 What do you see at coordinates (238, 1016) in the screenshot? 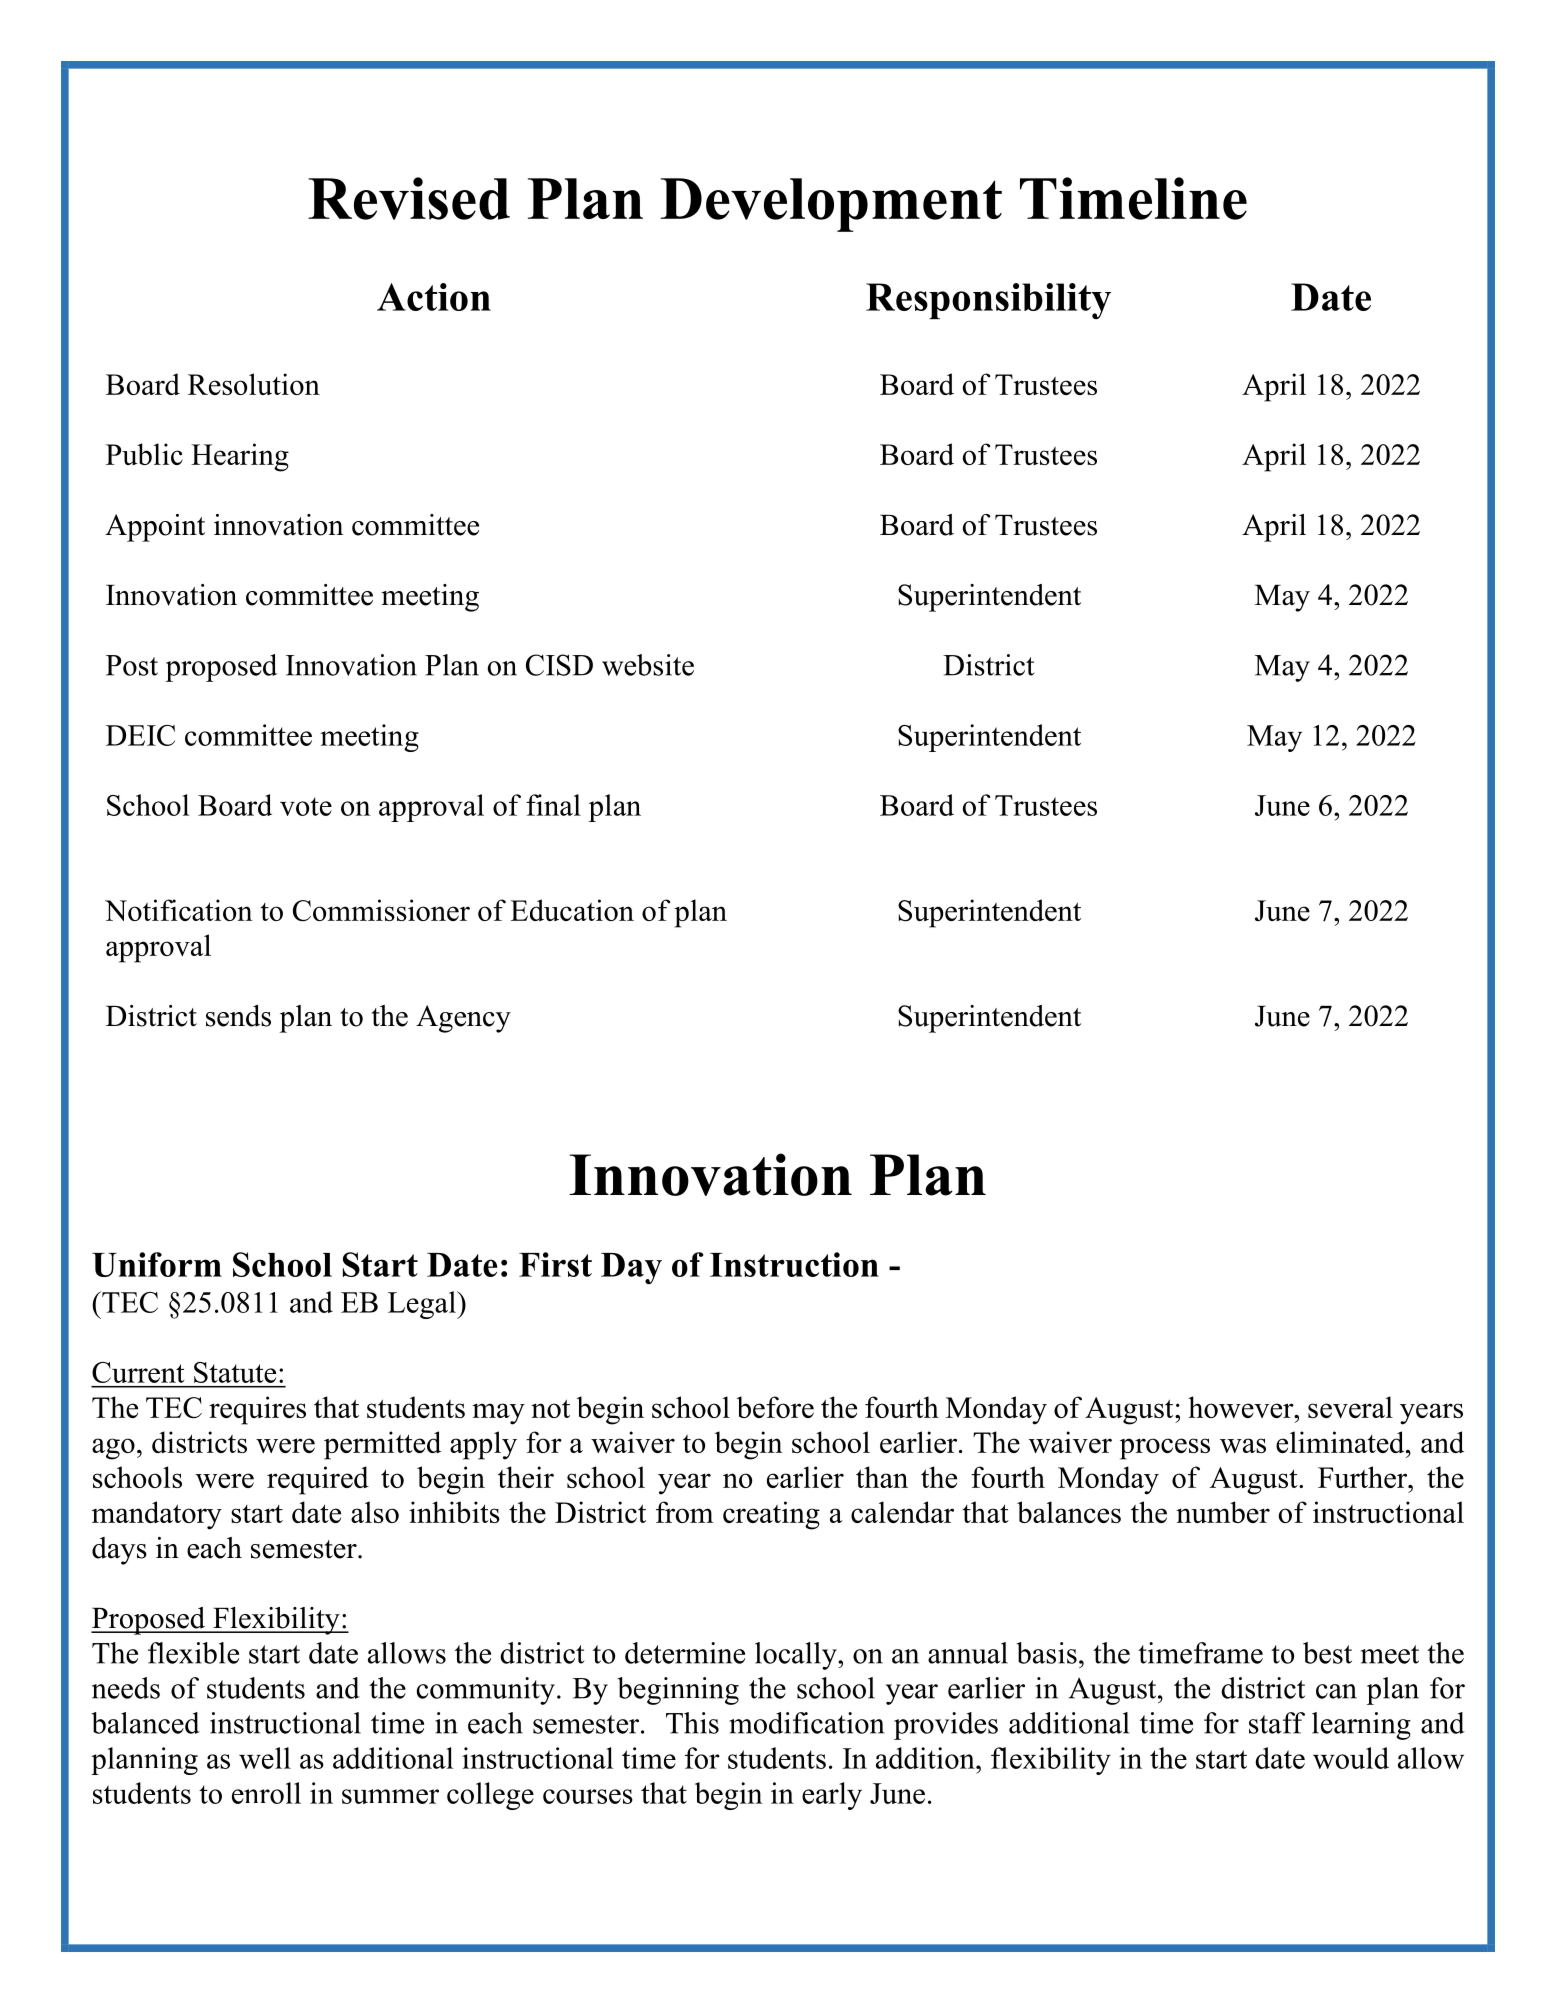
I see `sends` at bounding box center [238, 1016].
